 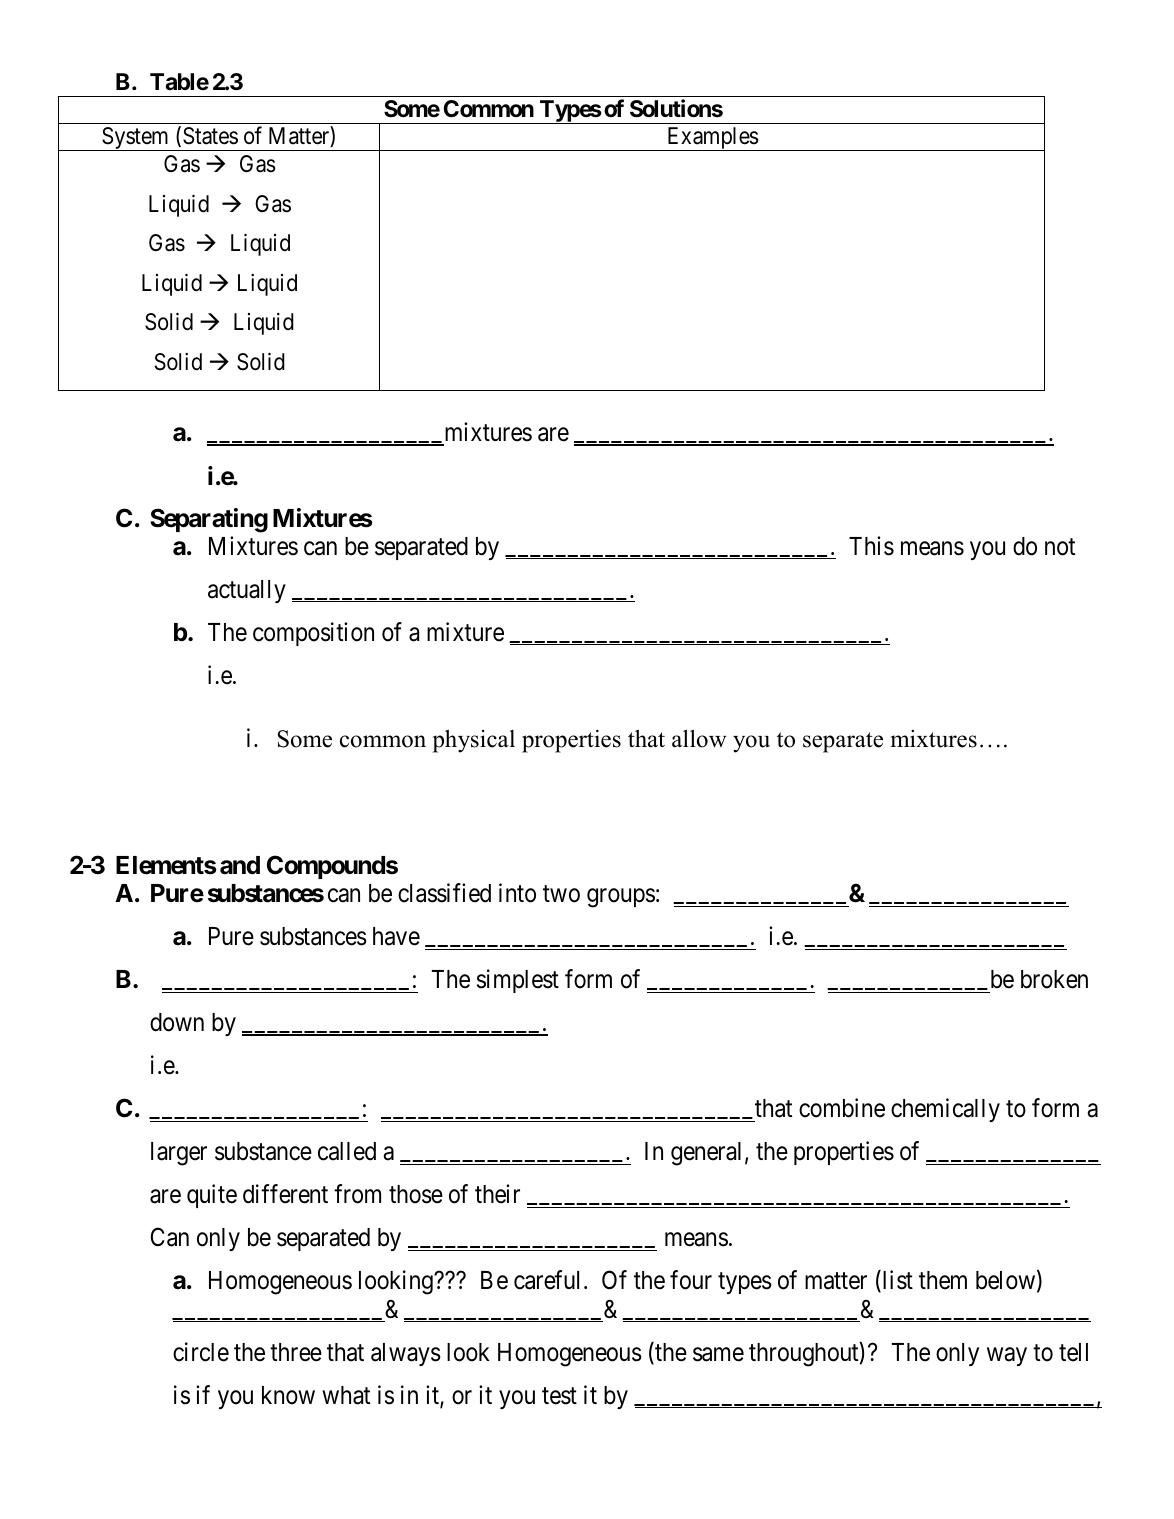 I want to click on Examples, so click(x=712, y=139).
